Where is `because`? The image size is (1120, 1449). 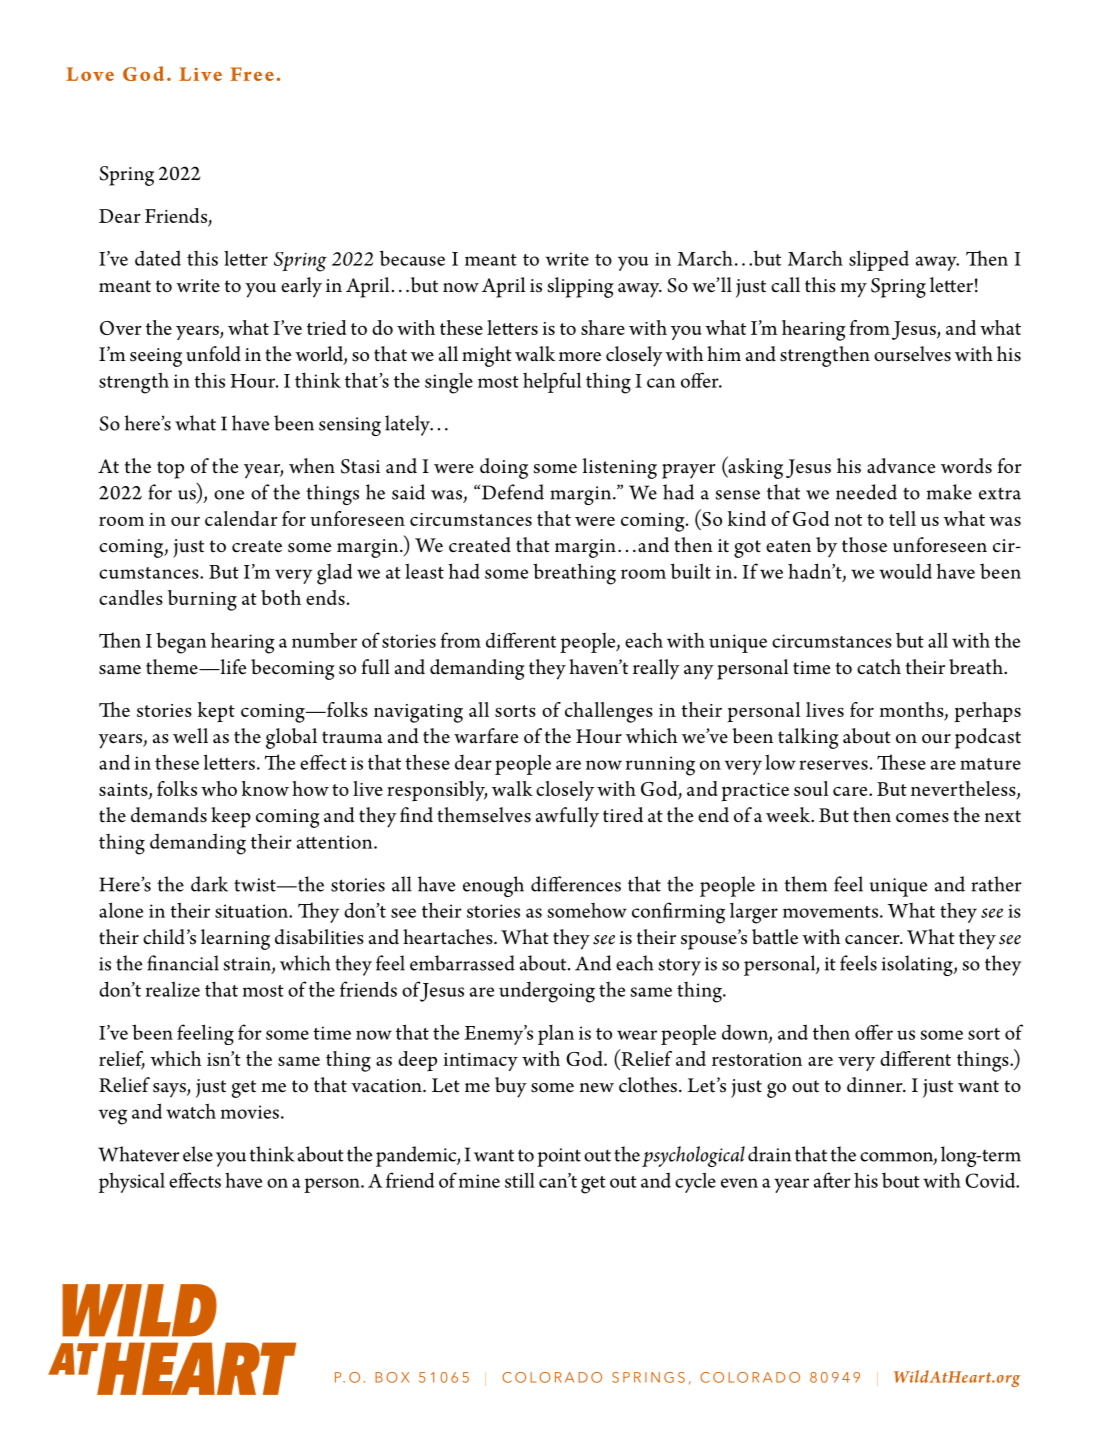 because is located at coordinates (412, 258).
